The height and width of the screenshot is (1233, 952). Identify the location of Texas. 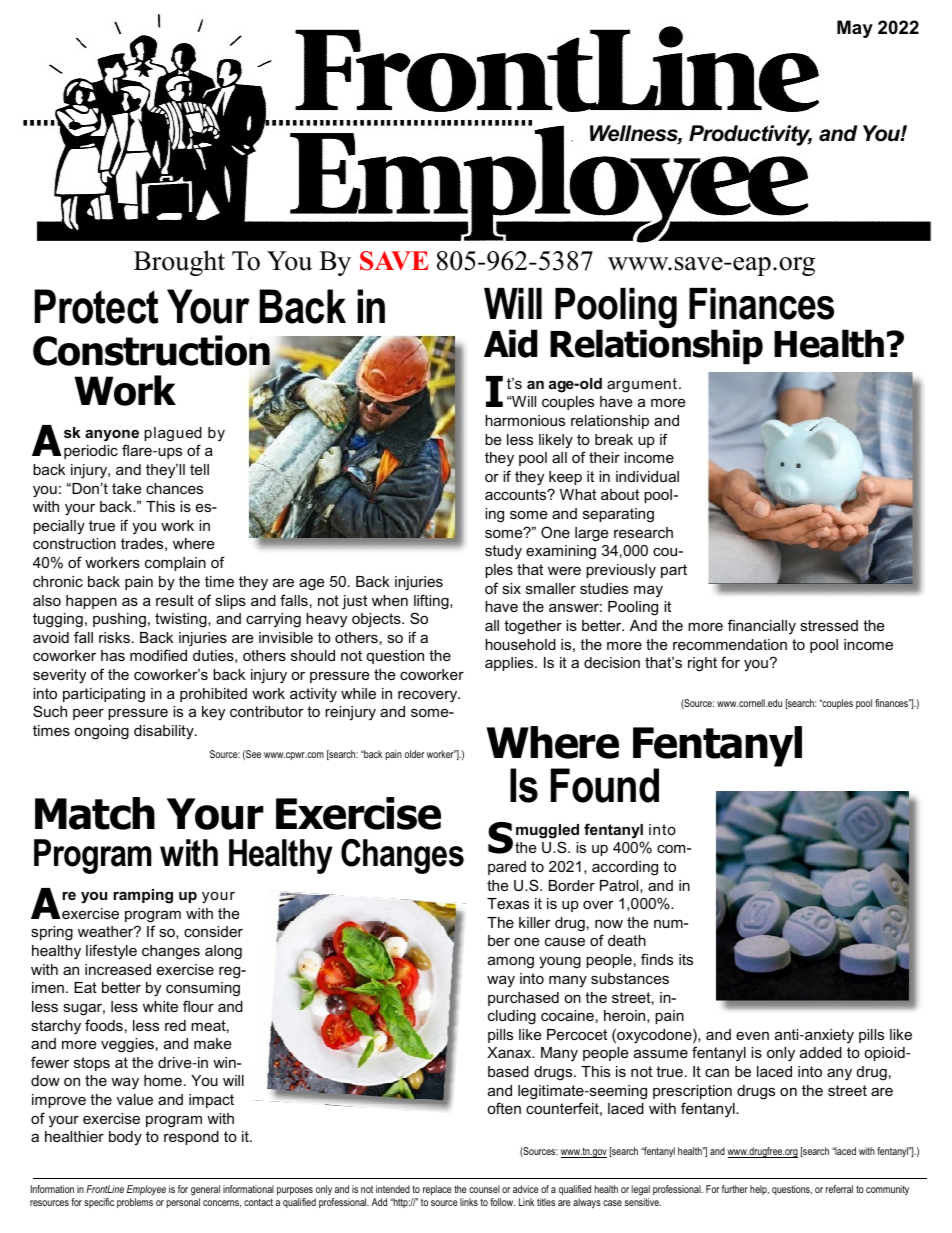
(508, 903).
